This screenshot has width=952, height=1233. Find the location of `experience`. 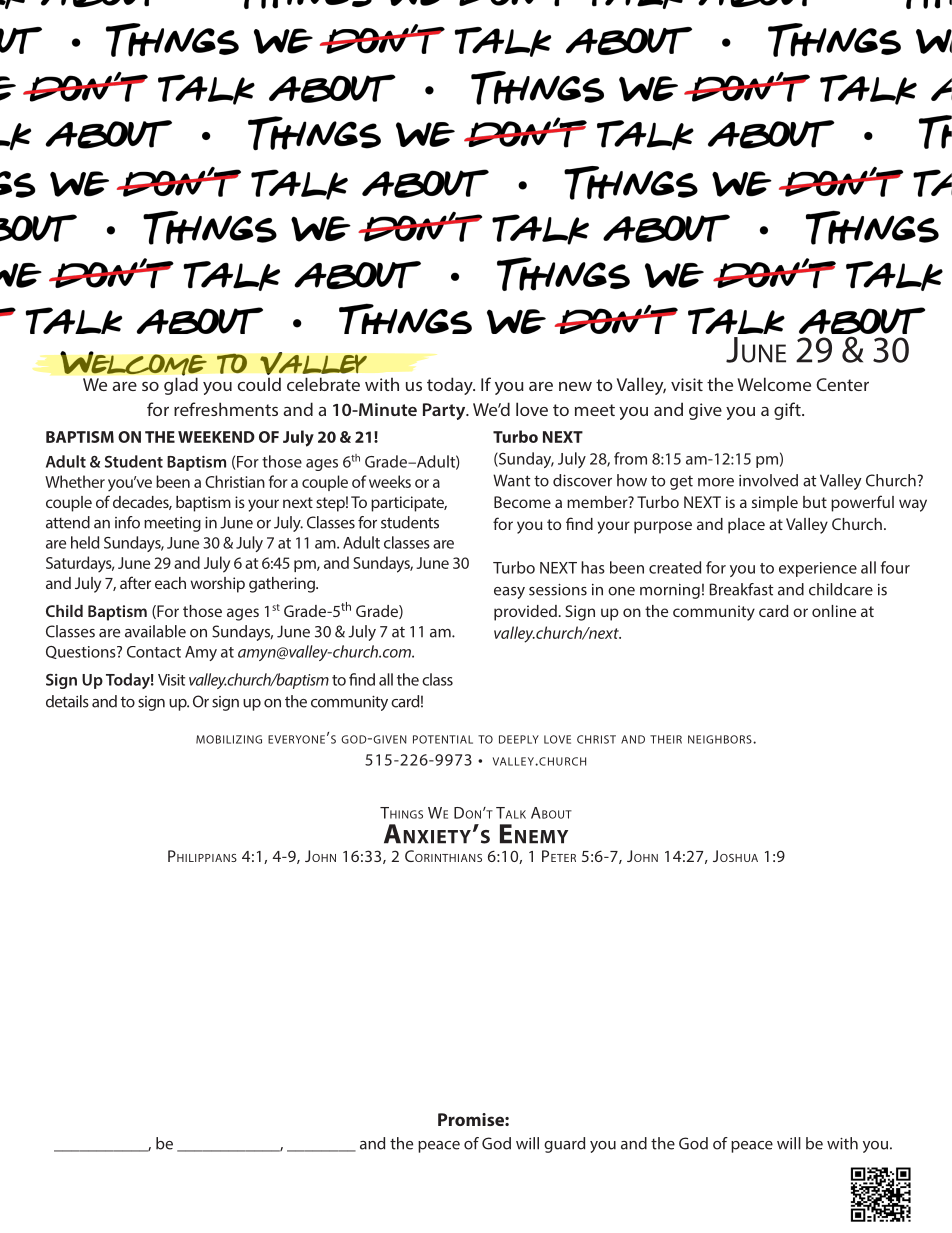

experience is located at coordinates (818, 569).
